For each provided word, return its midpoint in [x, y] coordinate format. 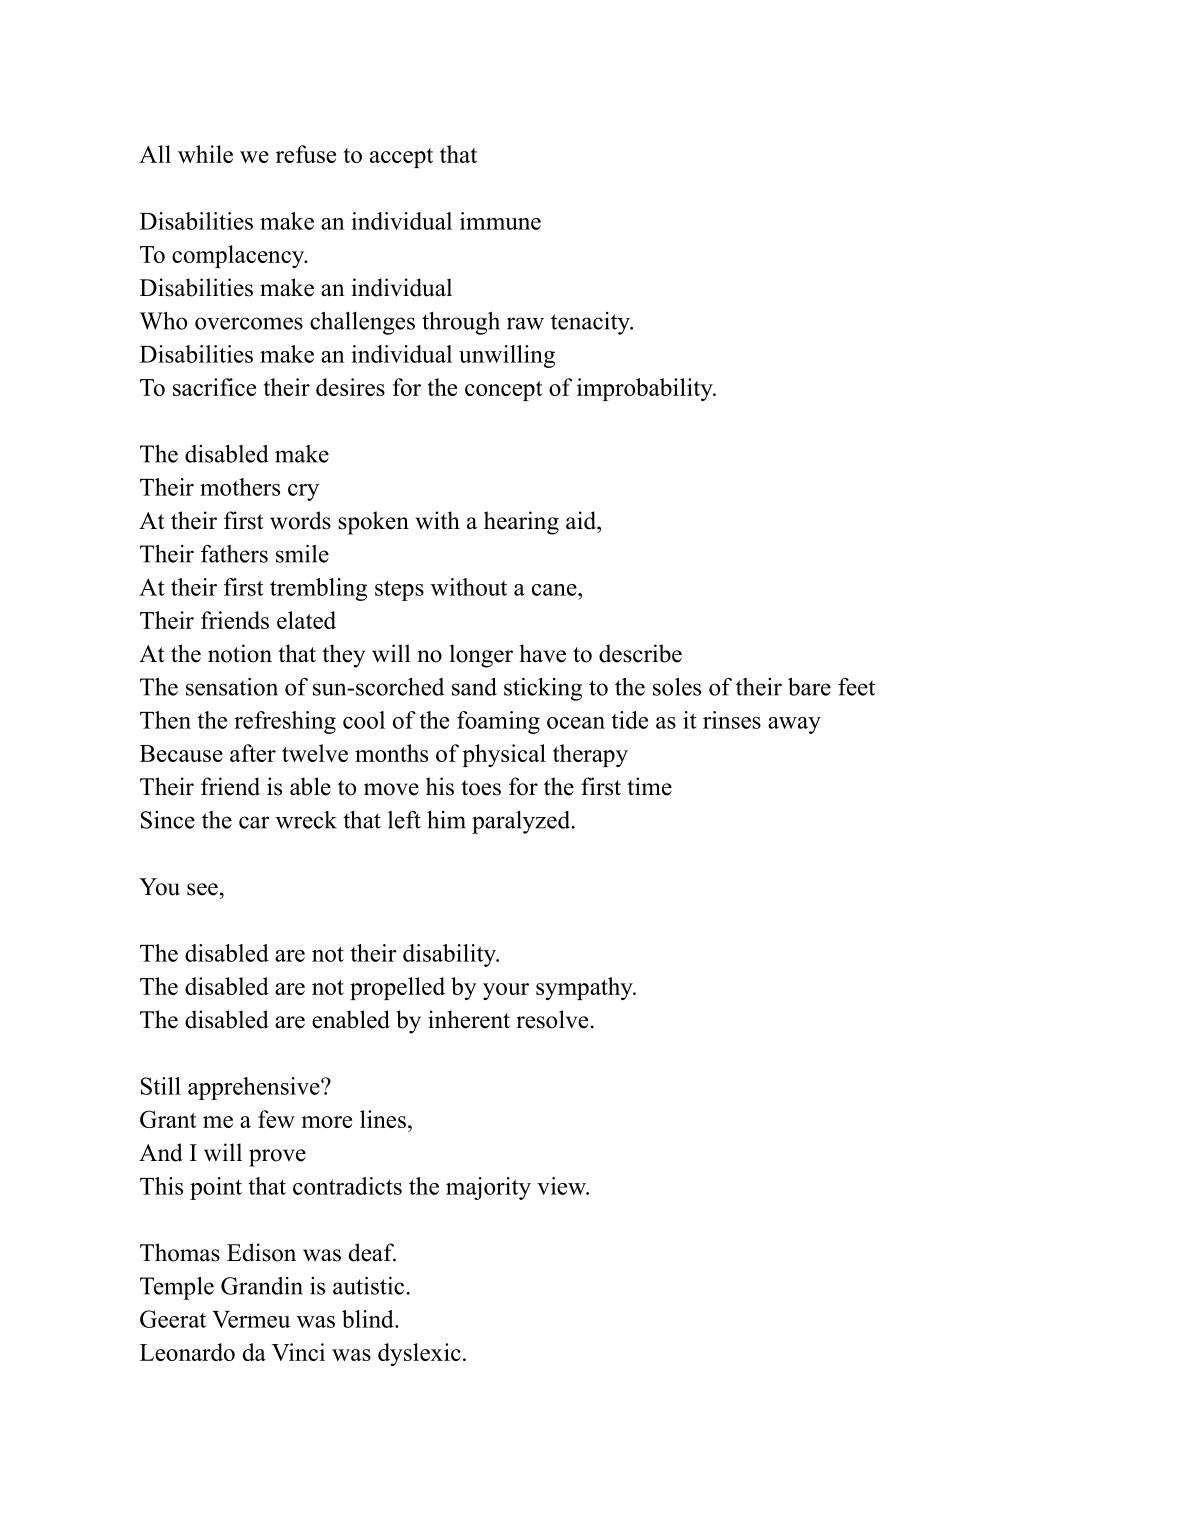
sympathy [585, 988]
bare [809, 687]
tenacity [591, 323]
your [506, 991]
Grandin [262, 1286]
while [205, 154]
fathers [234, 554]
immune [500, 221]
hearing [521, 523]
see [202, 889]
